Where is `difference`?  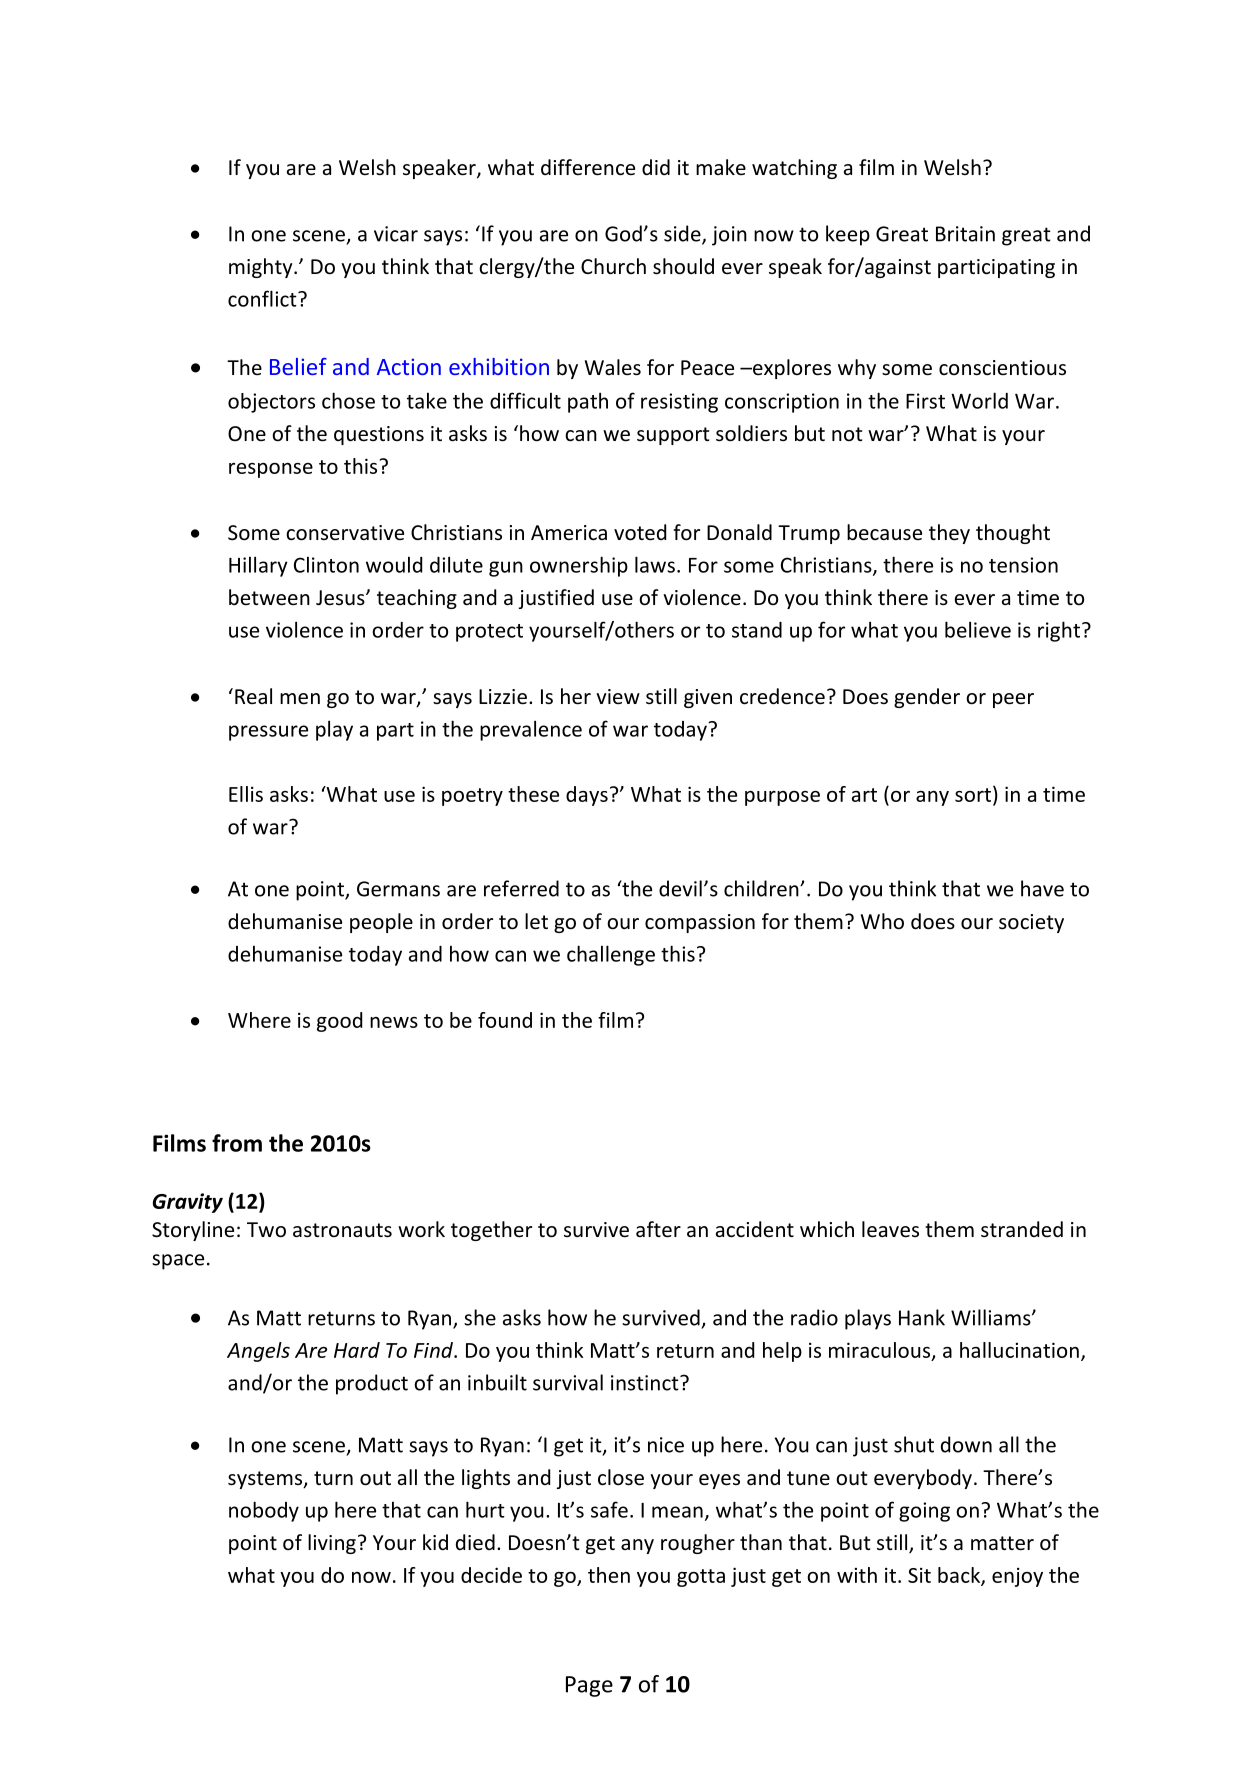 difference is located at coordinates (588, 167).
